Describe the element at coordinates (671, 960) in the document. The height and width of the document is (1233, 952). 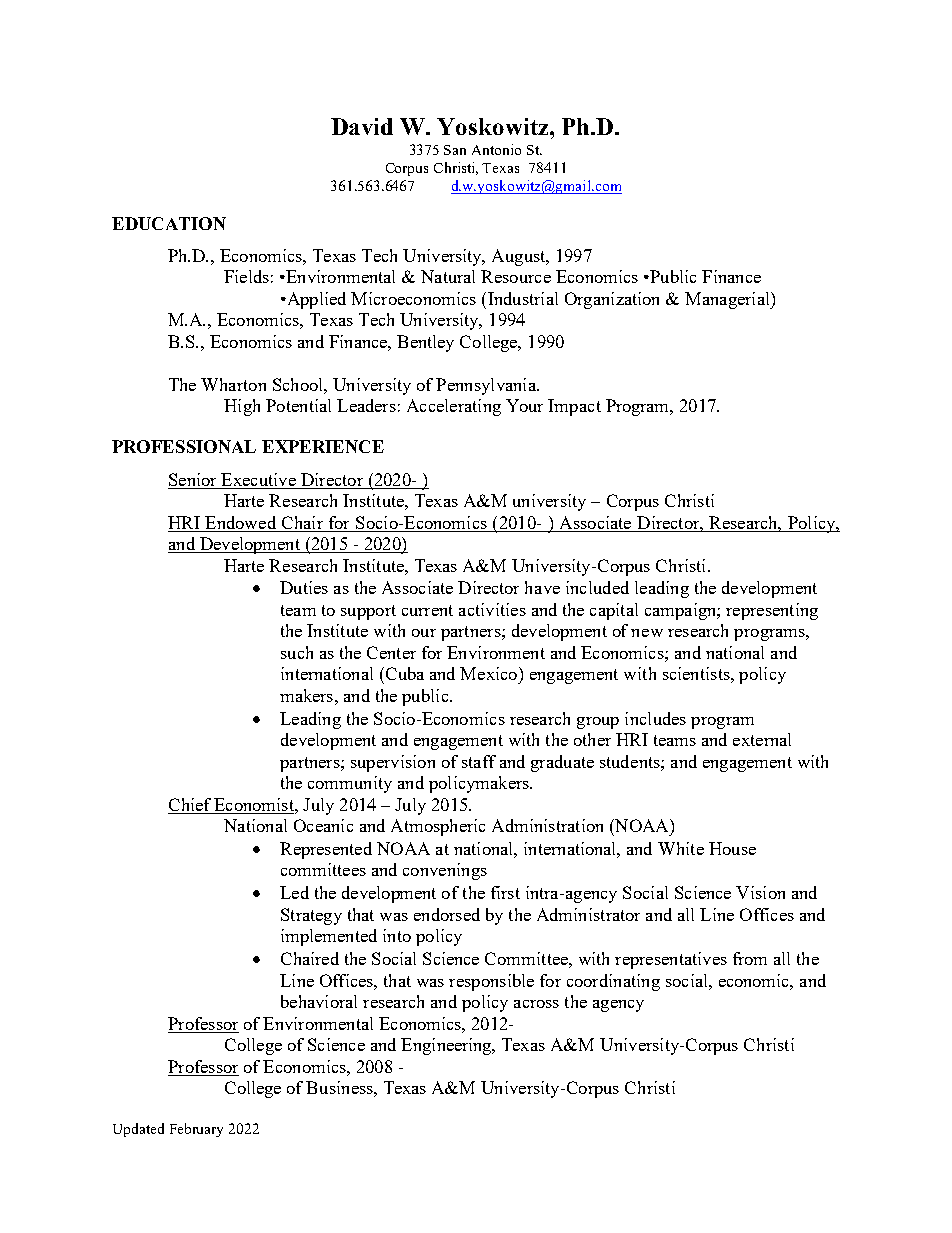
I see `representatives` at that location.
